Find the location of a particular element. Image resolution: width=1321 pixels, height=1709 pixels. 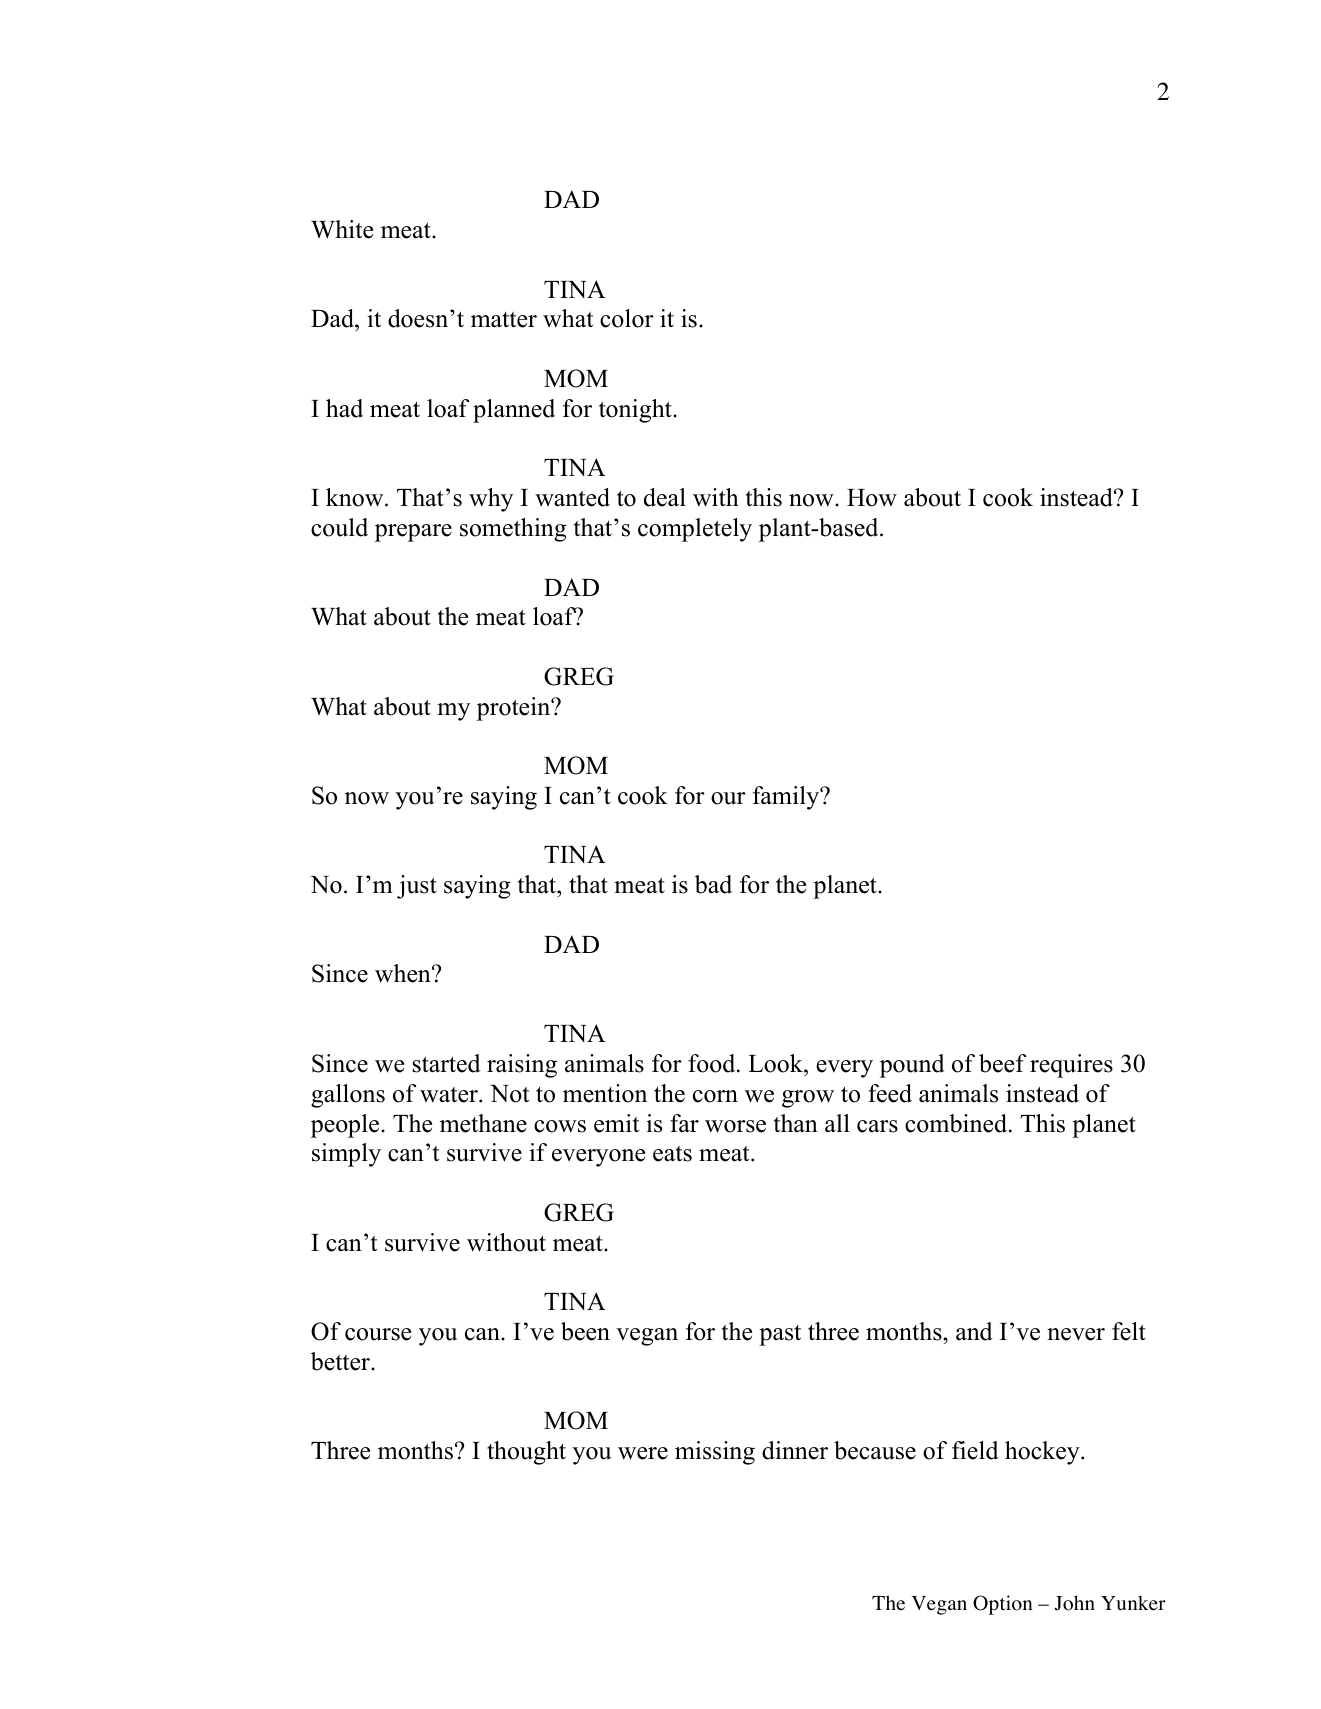

water is located at coordinates (450, 1095).
